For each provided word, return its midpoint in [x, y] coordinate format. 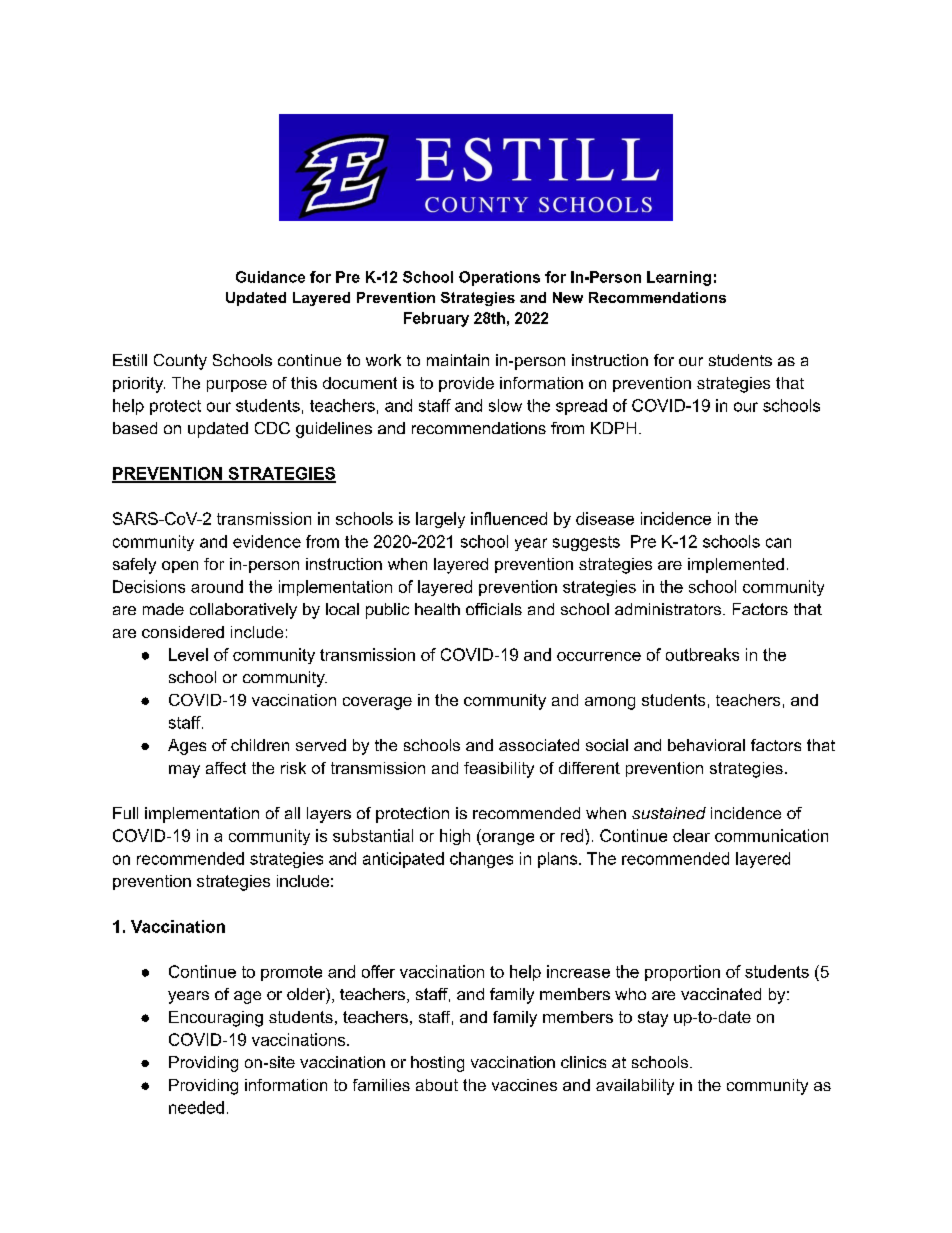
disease [605, 518]
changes [481, 860]
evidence [267, 541]
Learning [679, 278]
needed [196, 1107]
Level [188, 654]
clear [691, 835]
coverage [377, 703]
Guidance [270, 277]
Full [125, 813]
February [436, 319]
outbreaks [702, 654]
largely [440, 520]
